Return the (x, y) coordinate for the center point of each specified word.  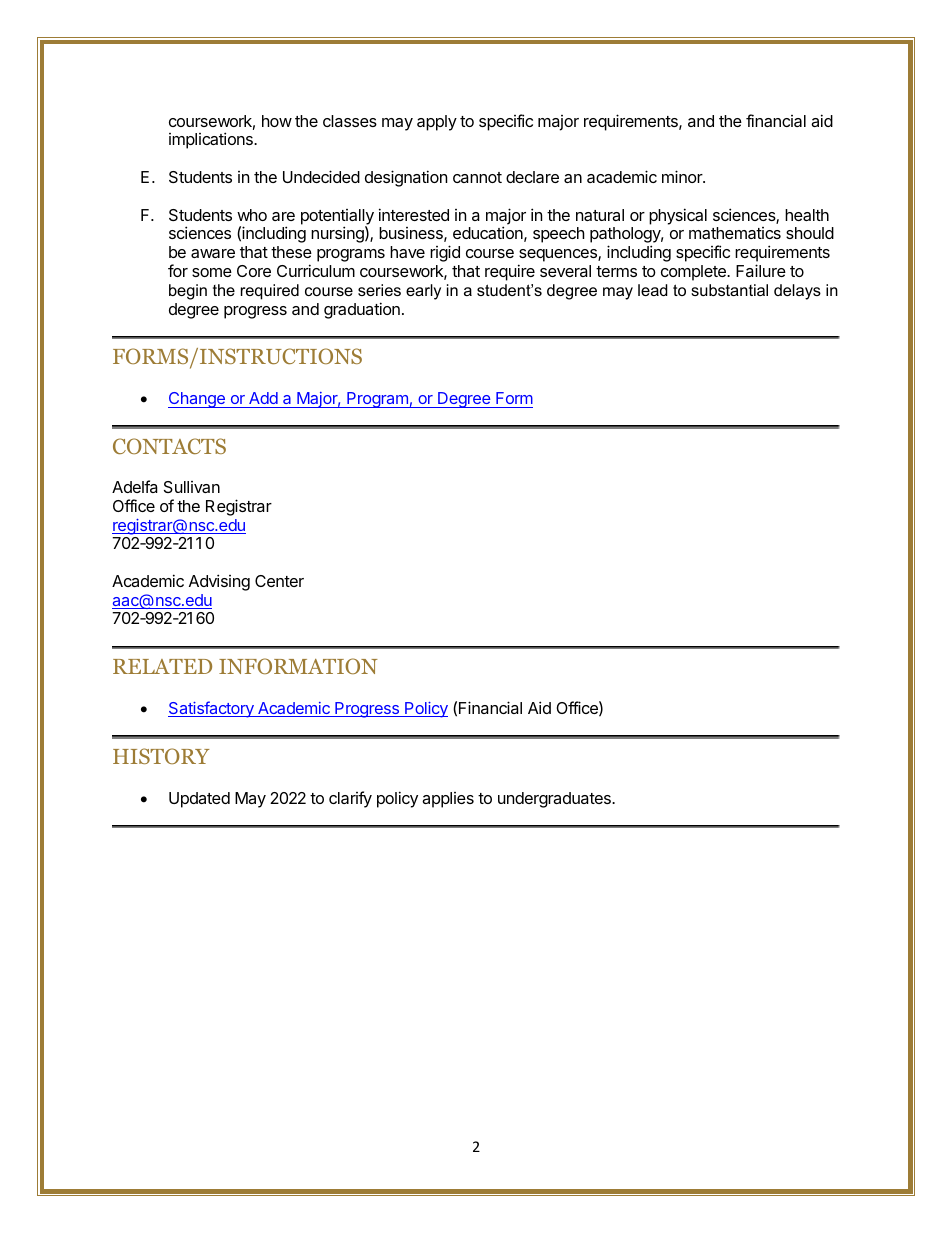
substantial (729, 290)
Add (263, 400)
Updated (199, 800)
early (423, 292)
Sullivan (192, 487)
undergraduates (555, 800)
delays (797, 292)
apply (437, 123)
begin (188, 292)
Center (279, 581)
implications (212, 140)
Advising (219, 582)
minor (683, 176)
